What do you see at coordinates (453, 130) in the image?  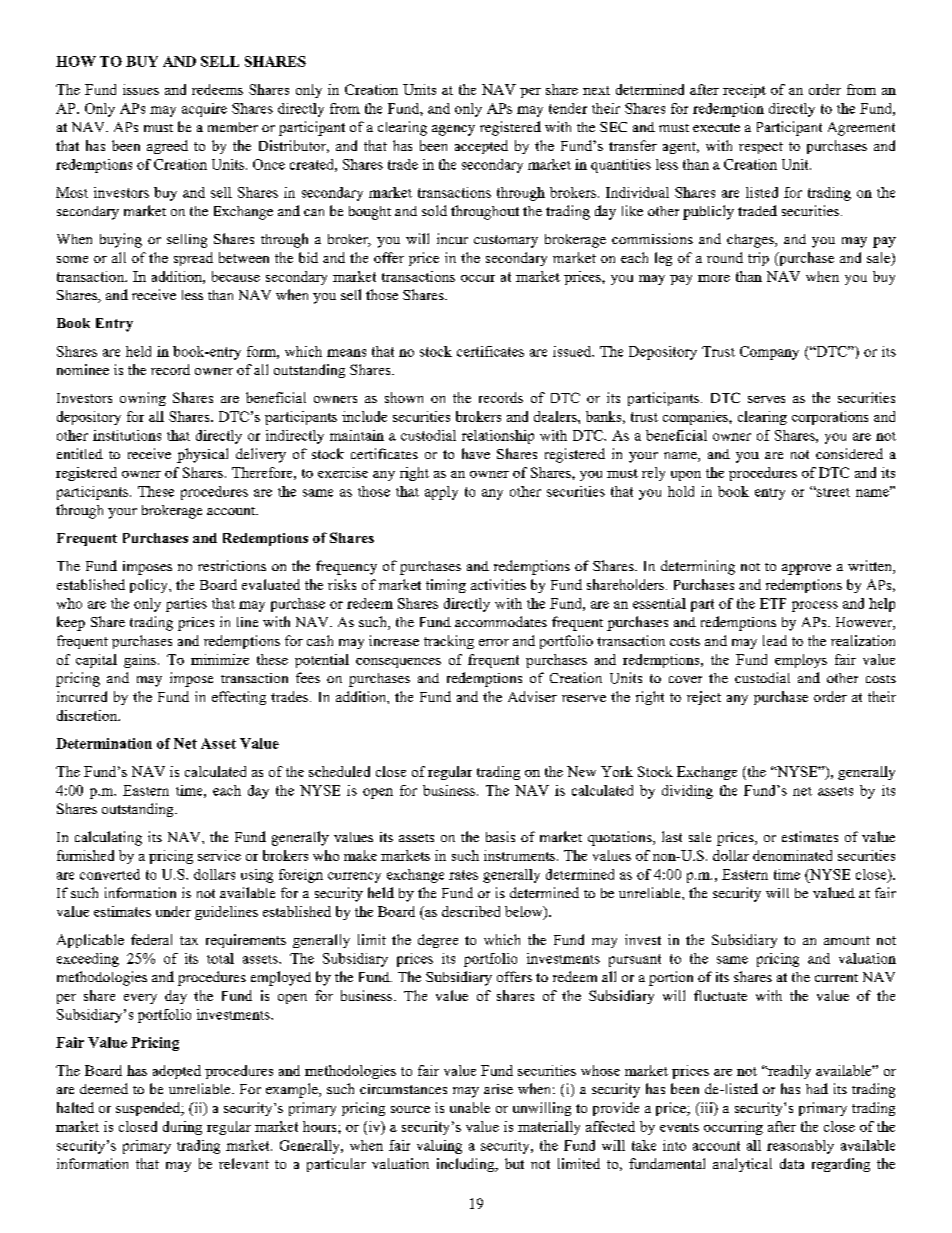 I see `agency` at bounding box center [453, 130].
